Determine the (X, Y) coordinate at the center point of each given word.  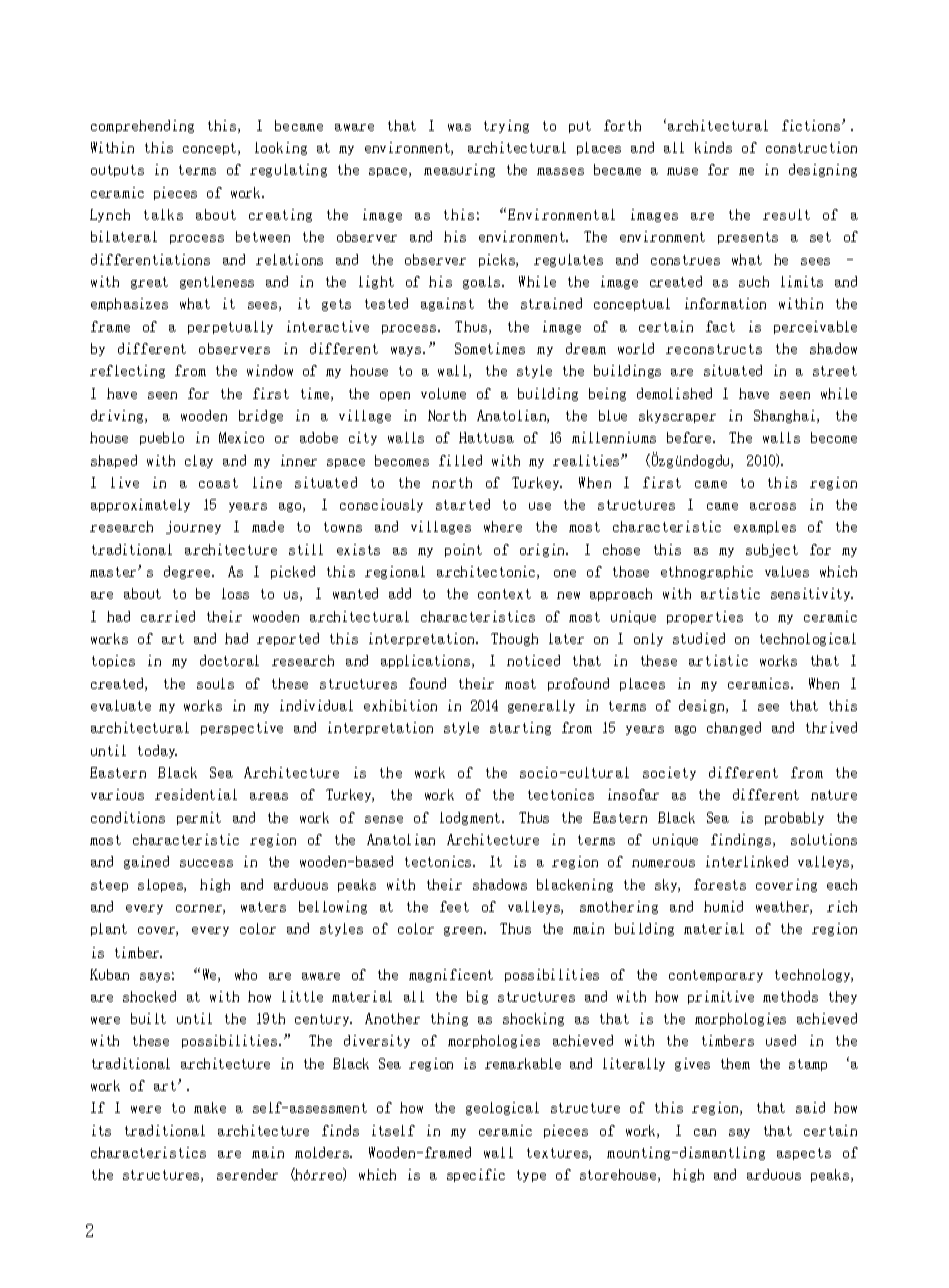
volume (443, 393)
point (463, 550)
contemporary (716, 976)
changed (734, 728)
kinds (713, 147)
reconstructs (714, 349)
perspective (242, 728)
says (155, 977)
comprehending (142, 126)
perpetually (230, 327)
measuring (459, 170)
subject (772, 550)
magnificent (451, 975)
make (210, 1107)
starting (520, 728)
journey (193, 527)
